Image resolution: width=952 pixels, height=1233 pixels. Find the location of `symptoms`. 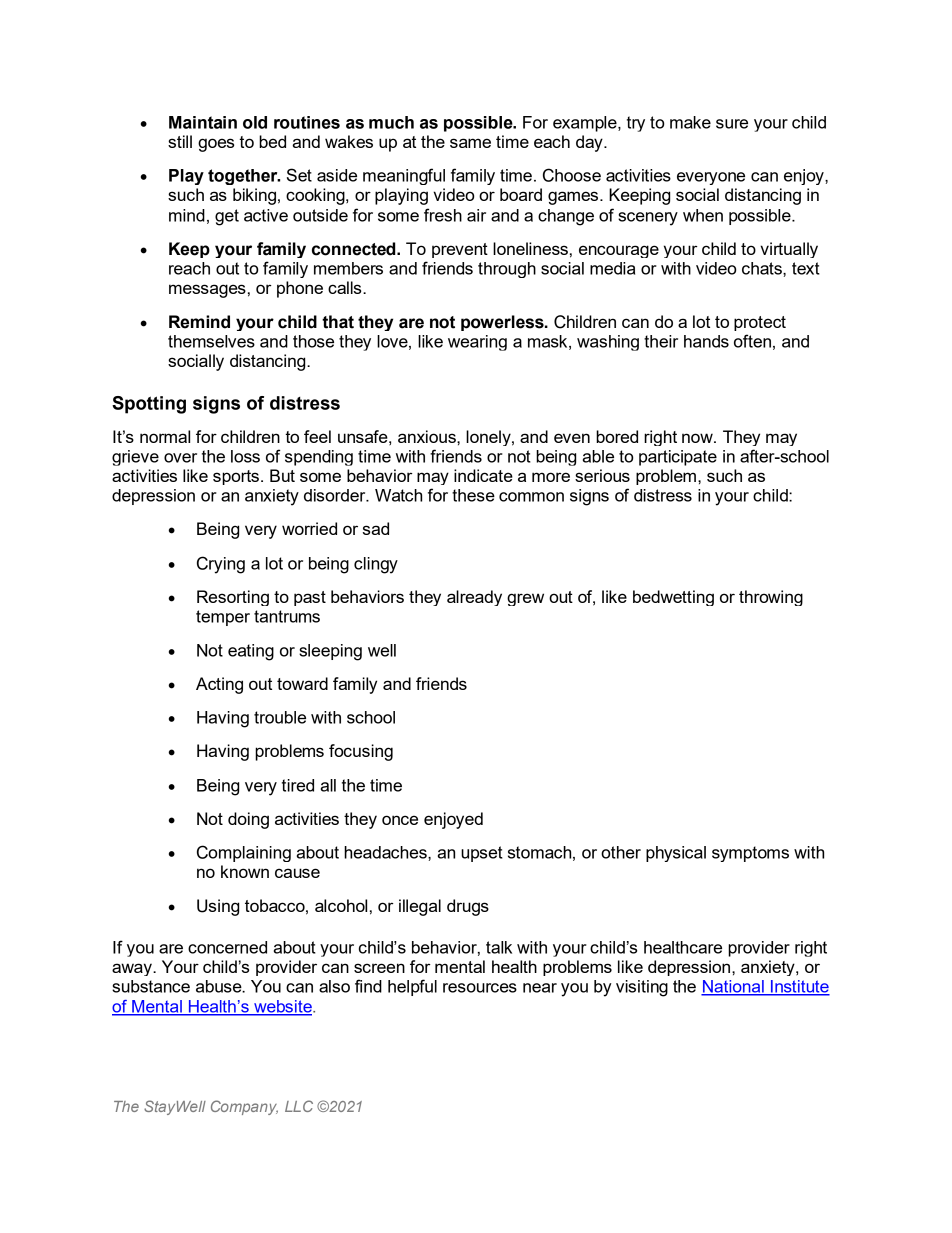

symptoms is located at coordinates (750, 854).
